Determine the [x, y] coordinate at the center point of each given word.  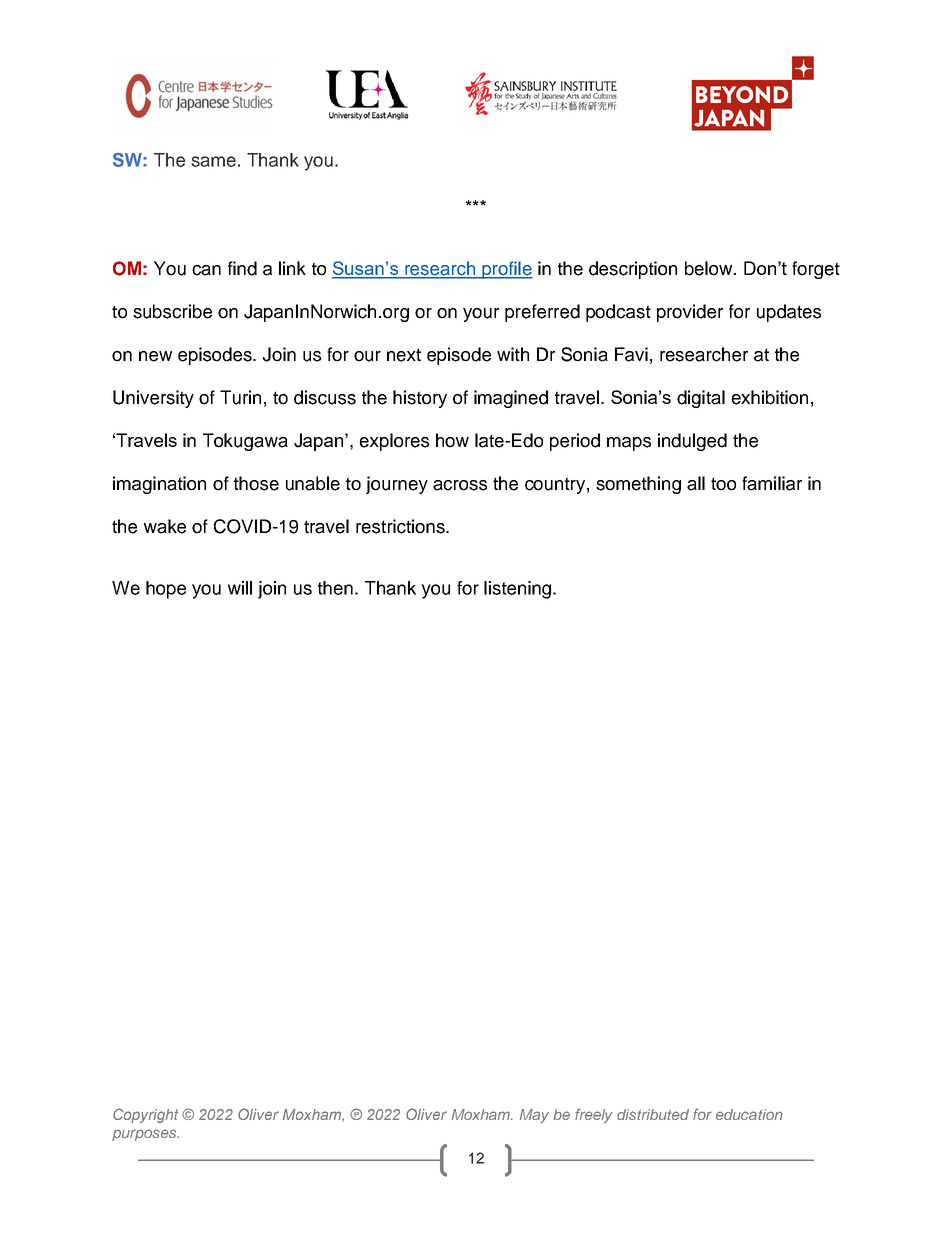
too [723, 484]
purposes [145, 1135]
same [213, 161]
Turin [240, 397]
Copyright [146, 1115]
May [534, 1116]
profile [506, 270]
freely [594, 1116]
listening [519, 590]
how [452, 440]
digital [701, 399]
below [710, 268]
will [240, 588]
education [749, 1114]
